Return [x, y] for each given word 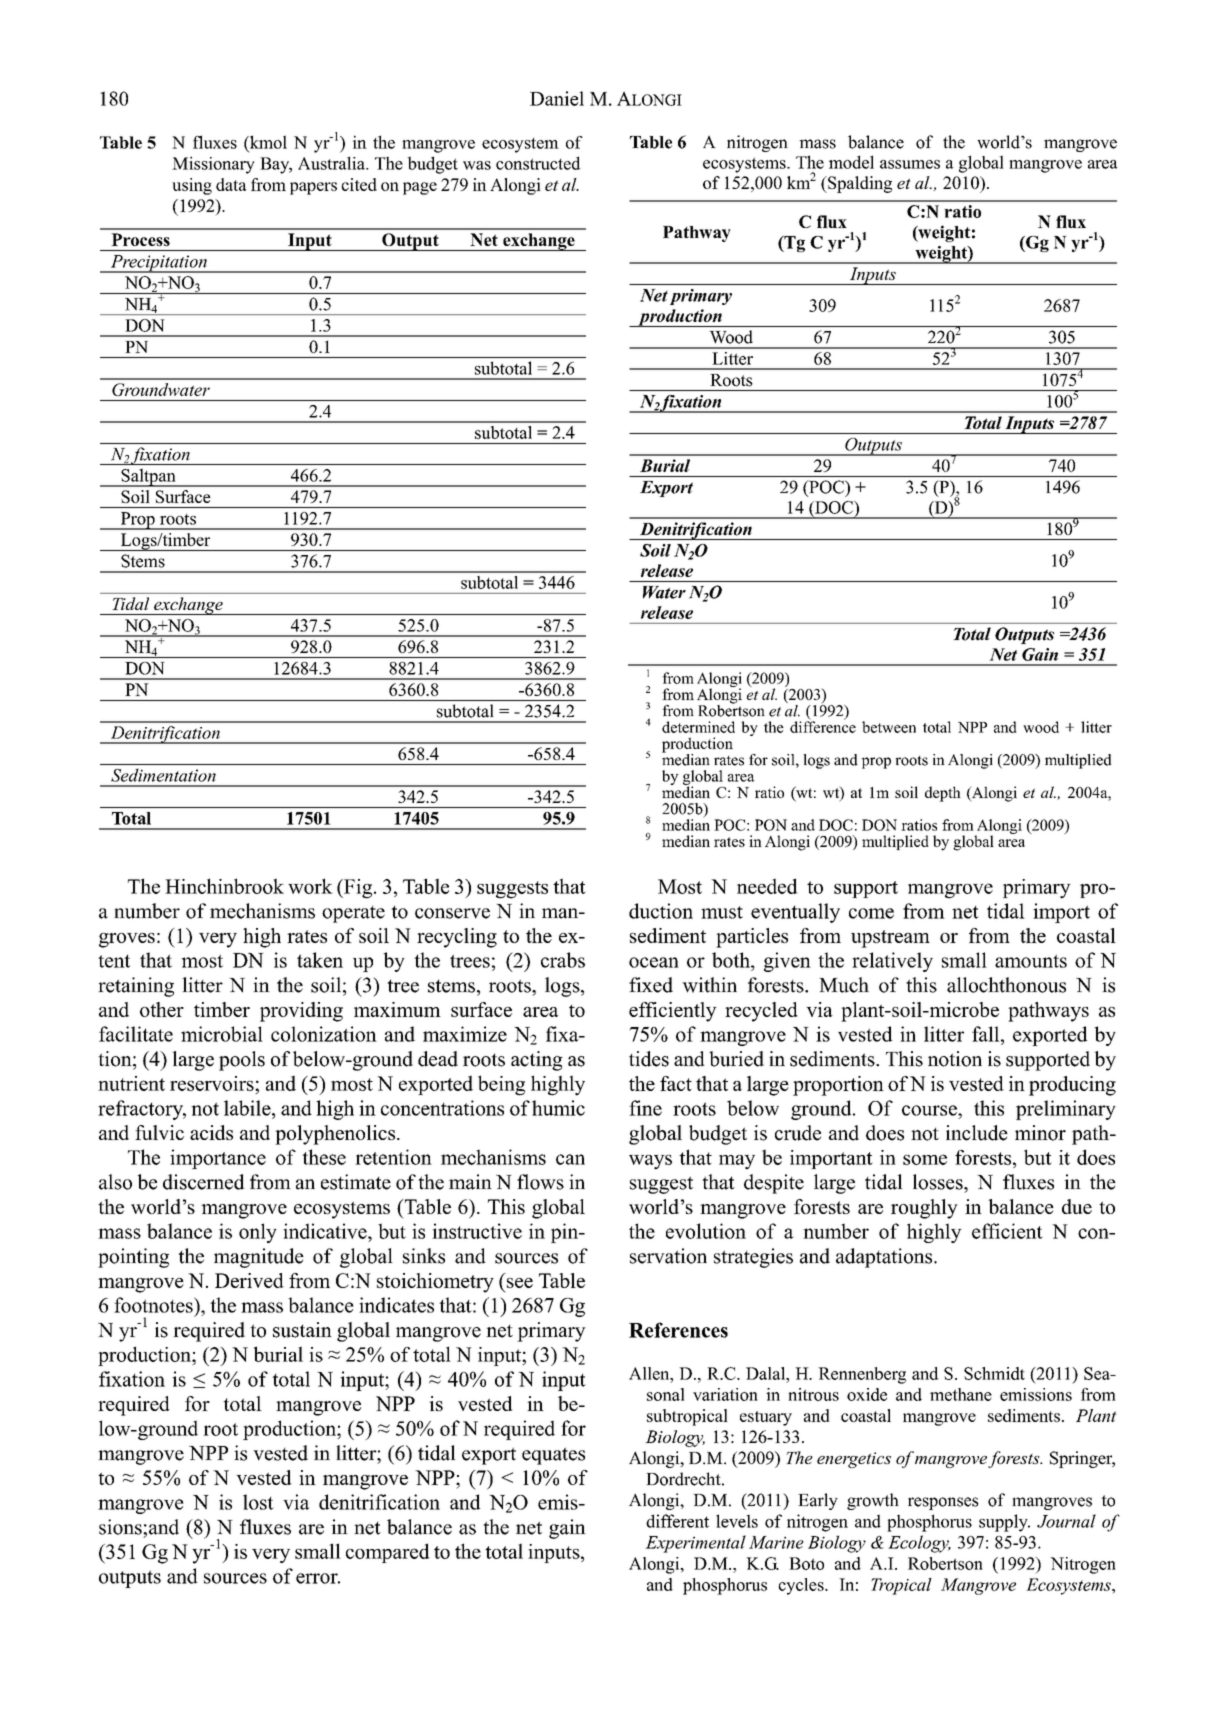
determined [698, 727]
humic [558, 1108]
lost [258, 1502]
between [889, 727]
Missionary [213, 165]
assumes [910, 164]
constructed [538, 163]
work [310, 886]
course [930, 1110]
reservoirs [213, 1083]
